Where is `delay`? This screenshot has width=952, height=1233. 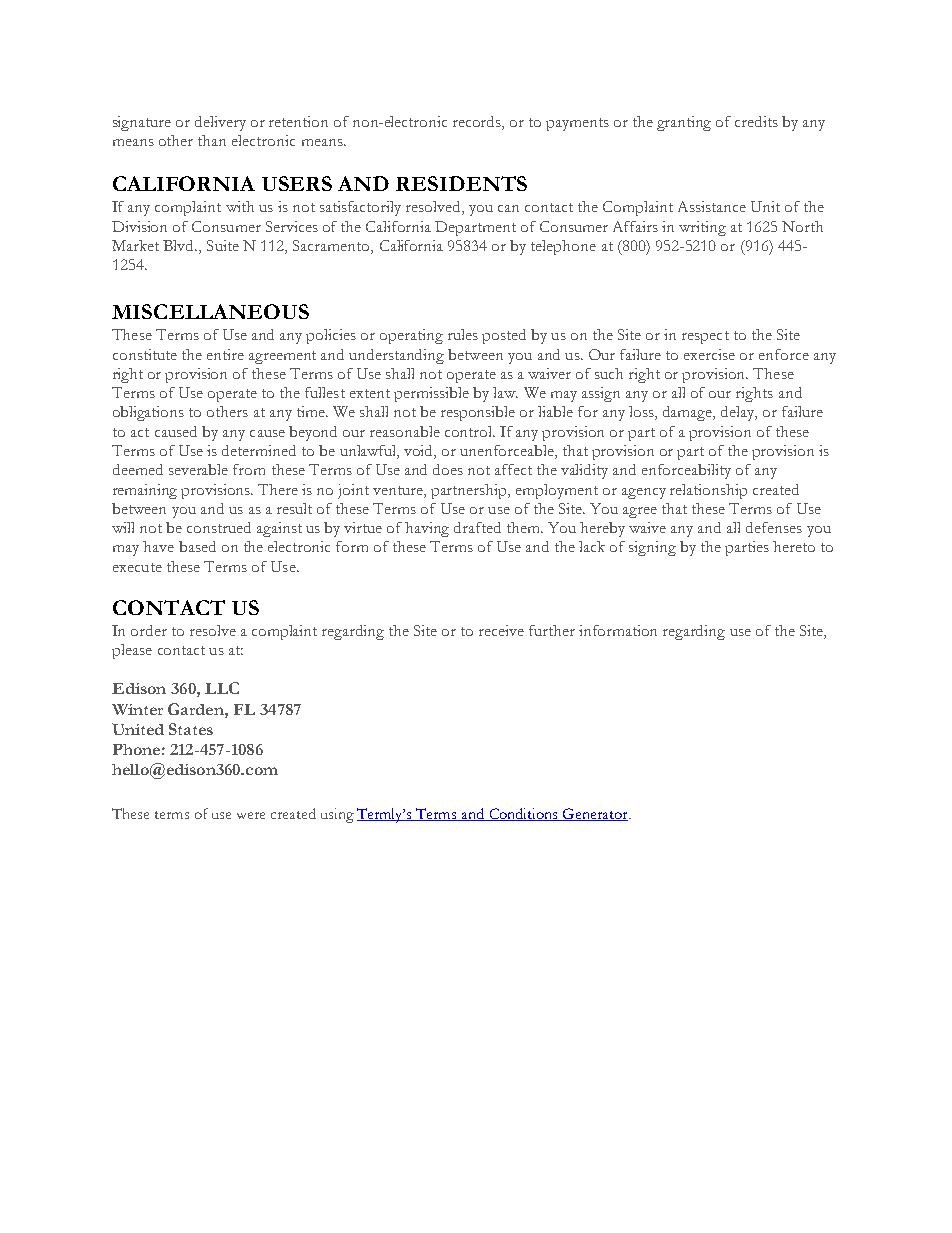
delay is located at coordinates (739, 413).
